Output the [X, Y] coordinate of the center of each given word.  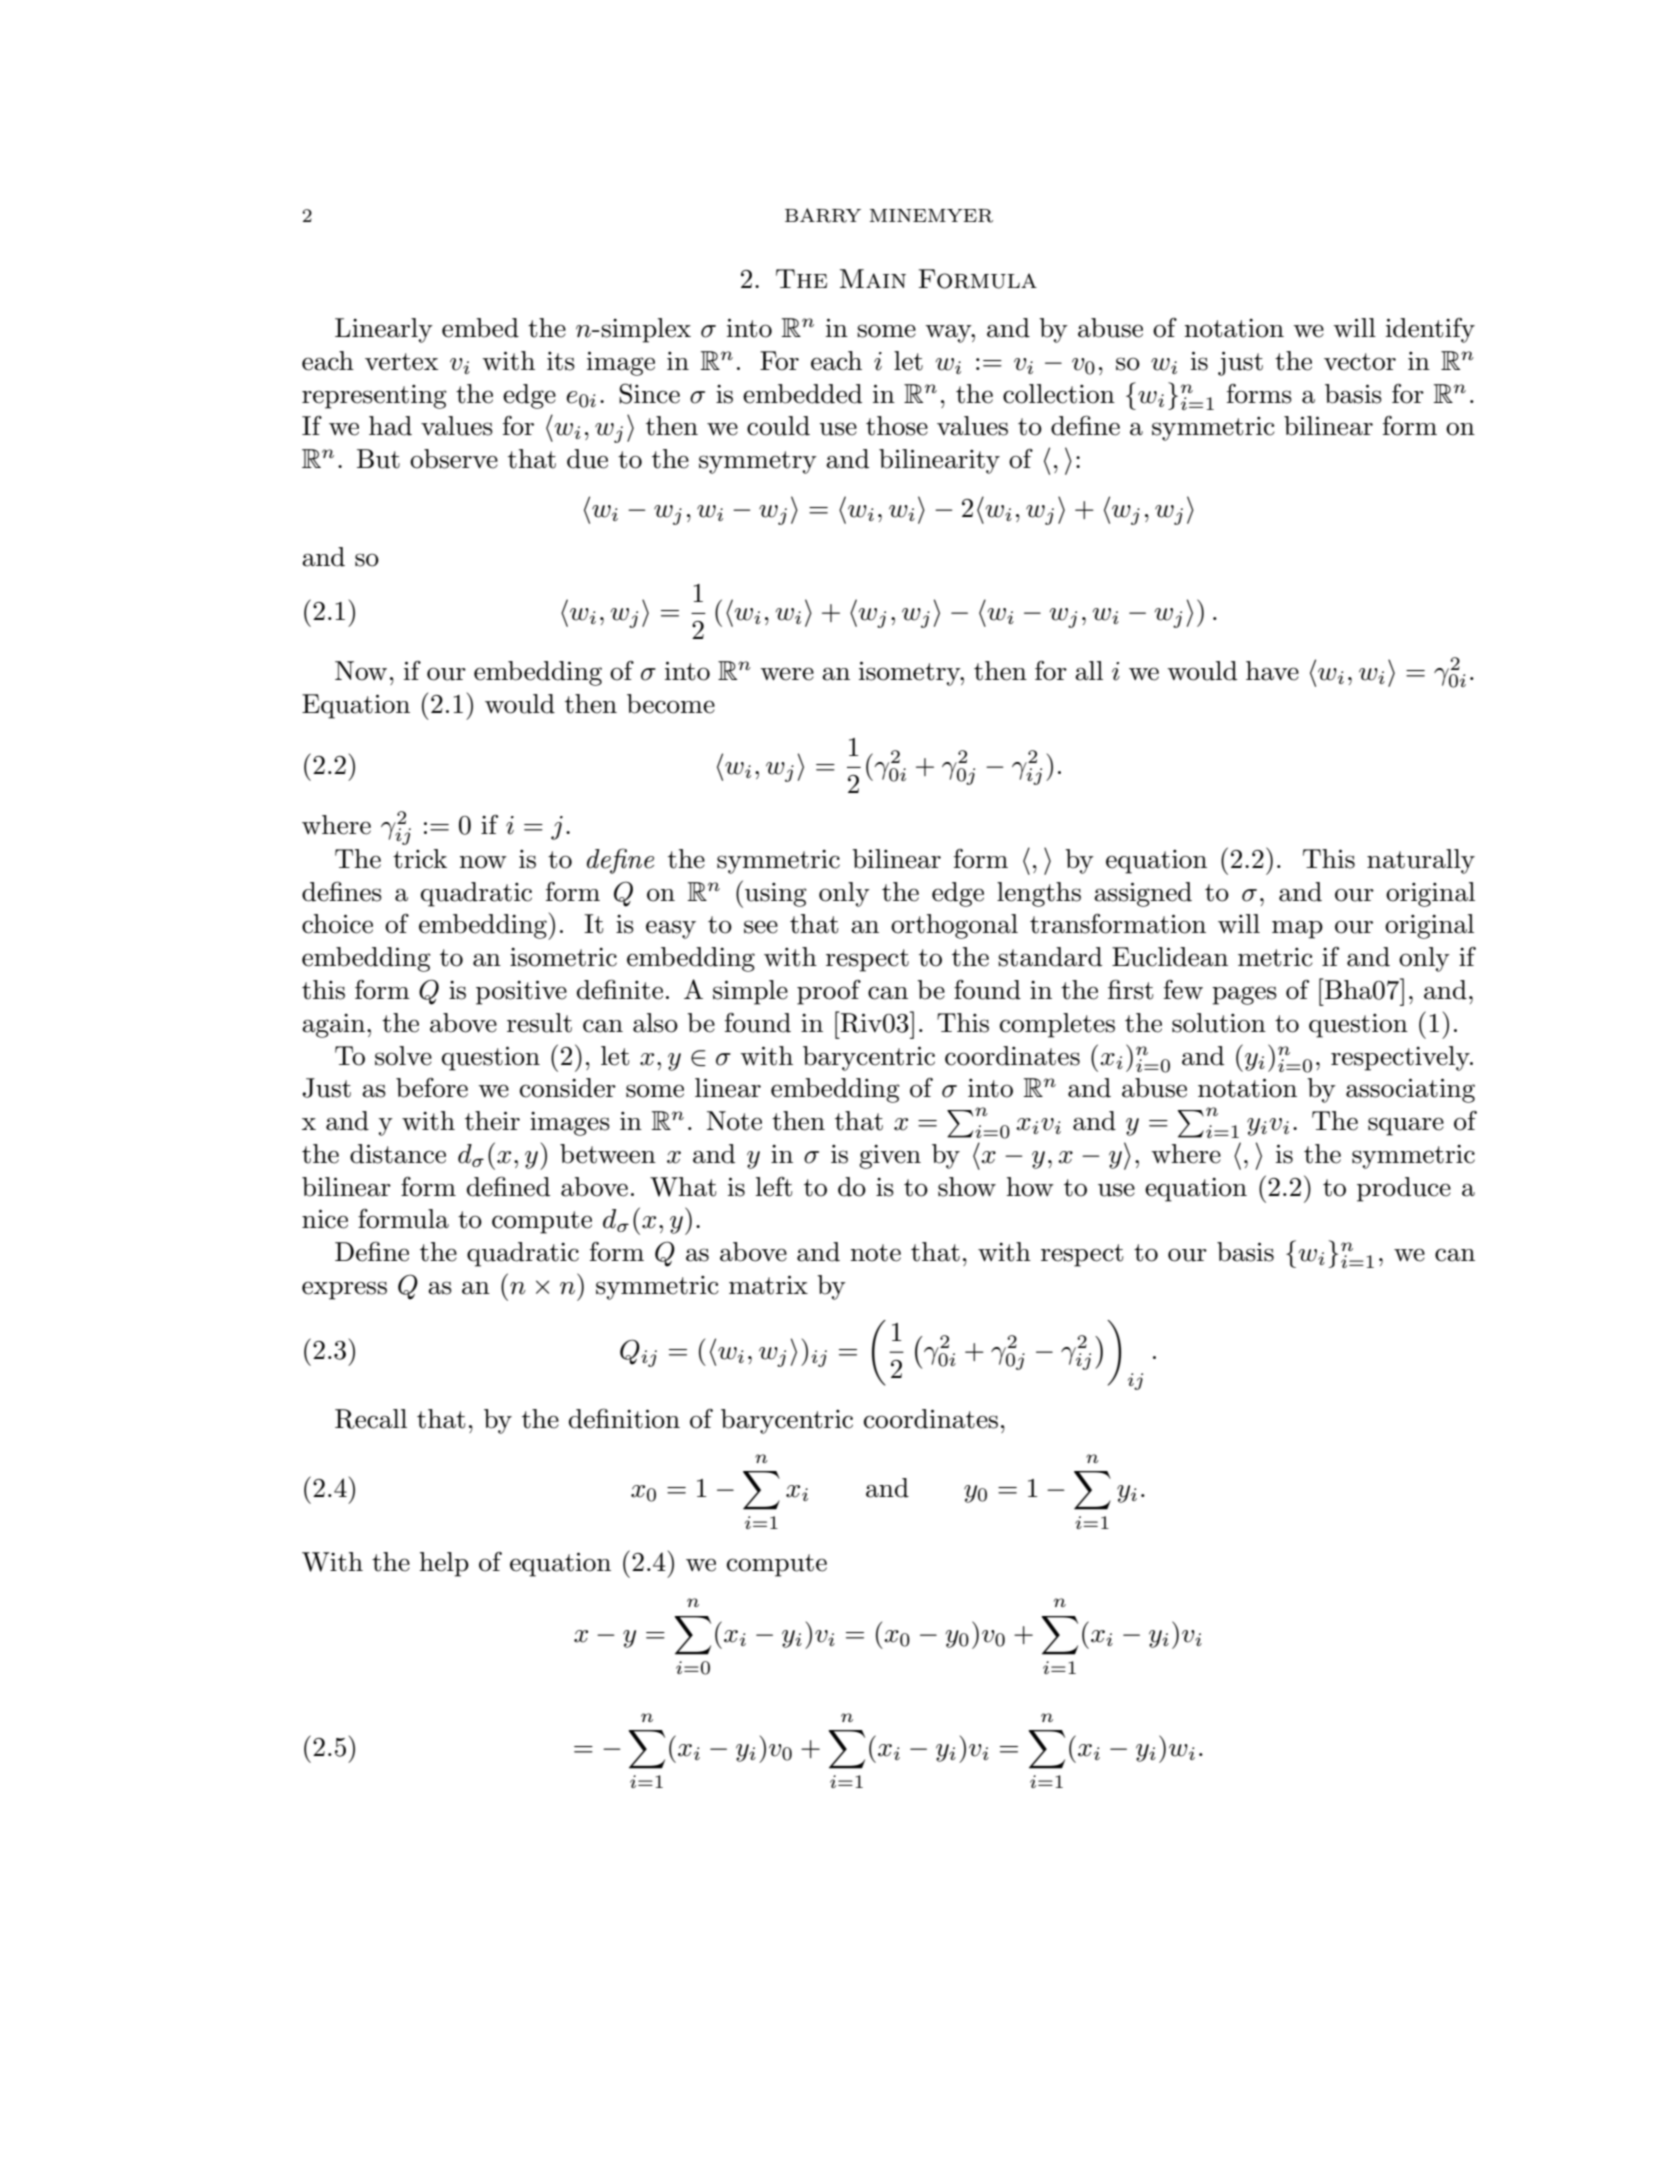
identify [1430, 330]
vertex [401, 362]
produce [1404, 1189]
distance [398, 1154]
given [890, 1157]
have [1272, 671]
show [967, 1187]
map [1297, 929]
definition [624, 1418]
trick [420, 859]
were [787, 674]
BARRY [823, 215]
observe [454, 459]
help [444, 1564]
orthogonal [954, 926]
